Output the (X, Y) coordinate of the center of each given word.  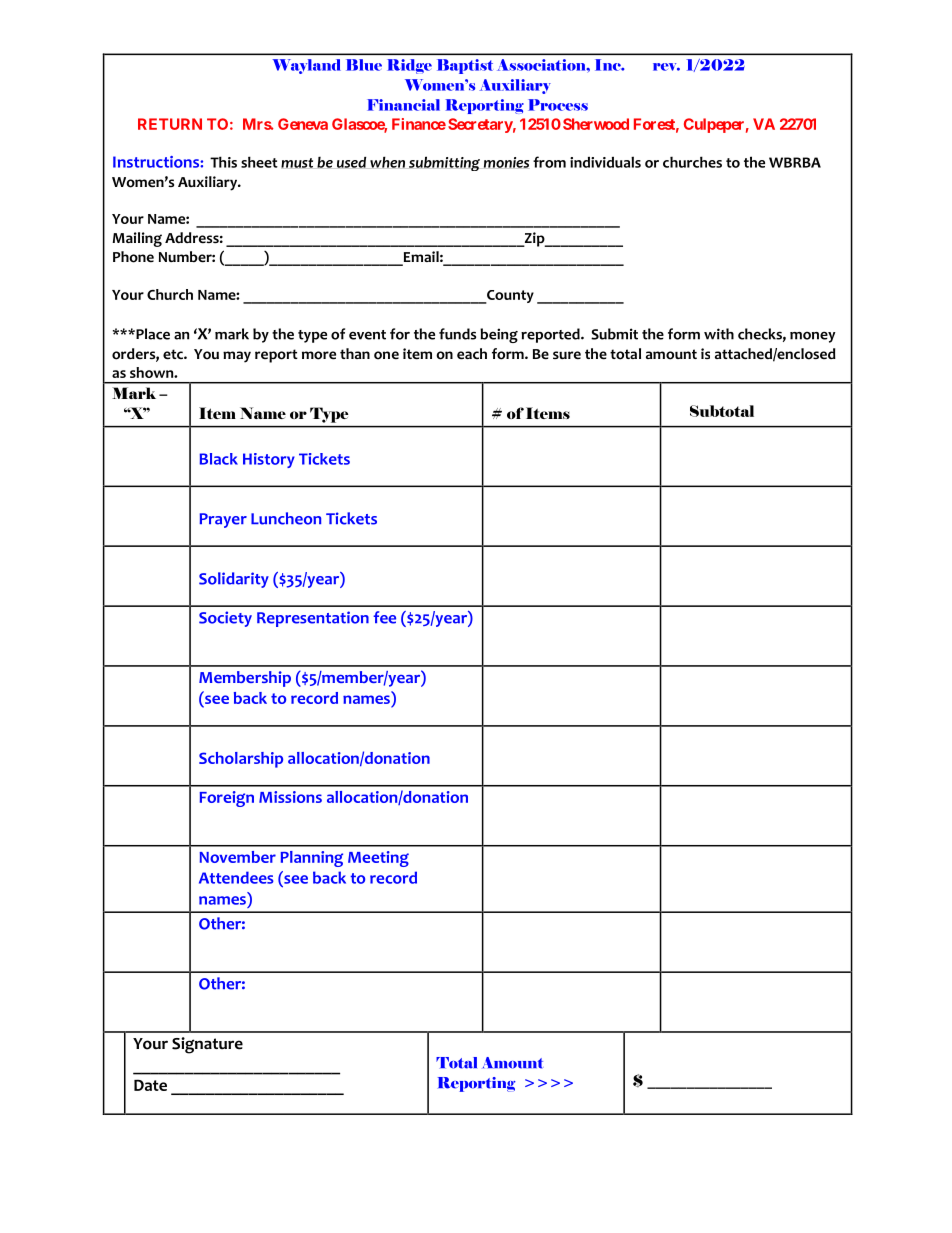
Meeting (378, 859)
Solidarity (234, 580)
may (237, 357)
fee (384, 617)
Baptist (465, 66)
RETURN (170, 124)
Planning (312, 859)
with (719, 334)
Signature (207, 1045)
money (813, 337)
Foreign (227, 799)
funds (457, 334)
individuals (605, 162)
